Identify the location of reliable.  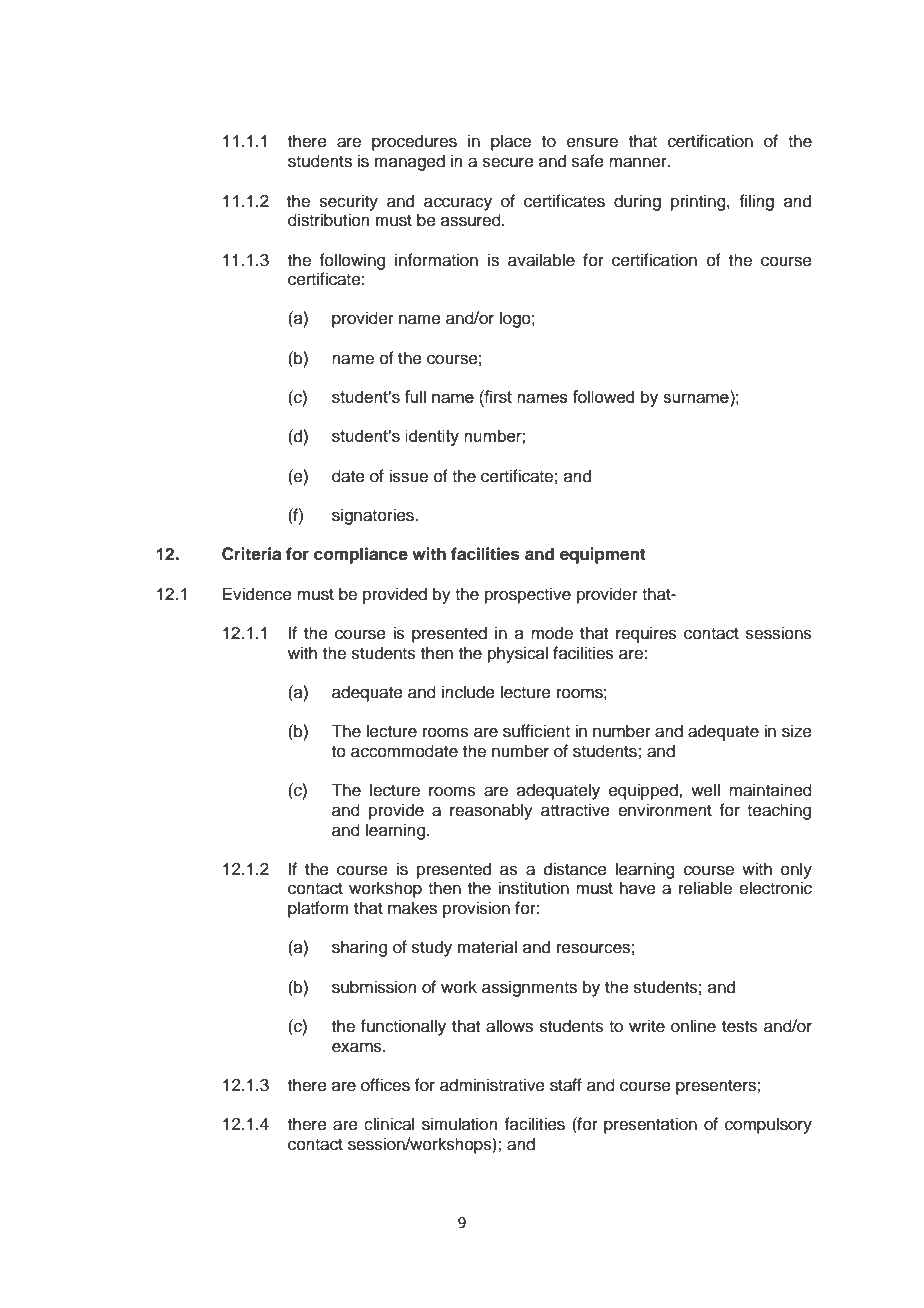
(705, 888).
